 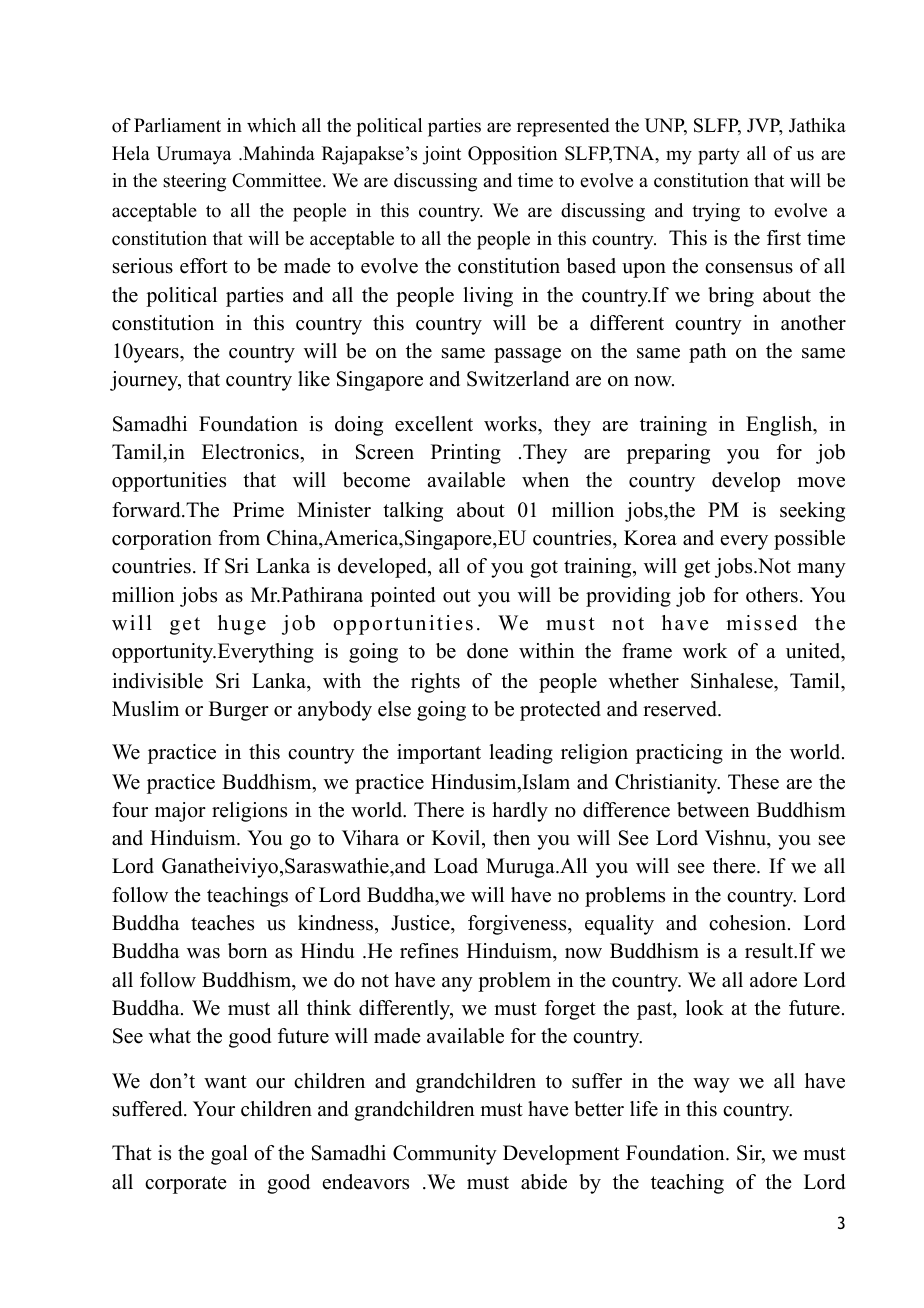 I want to click on steering, so click(x=194, y=182).
